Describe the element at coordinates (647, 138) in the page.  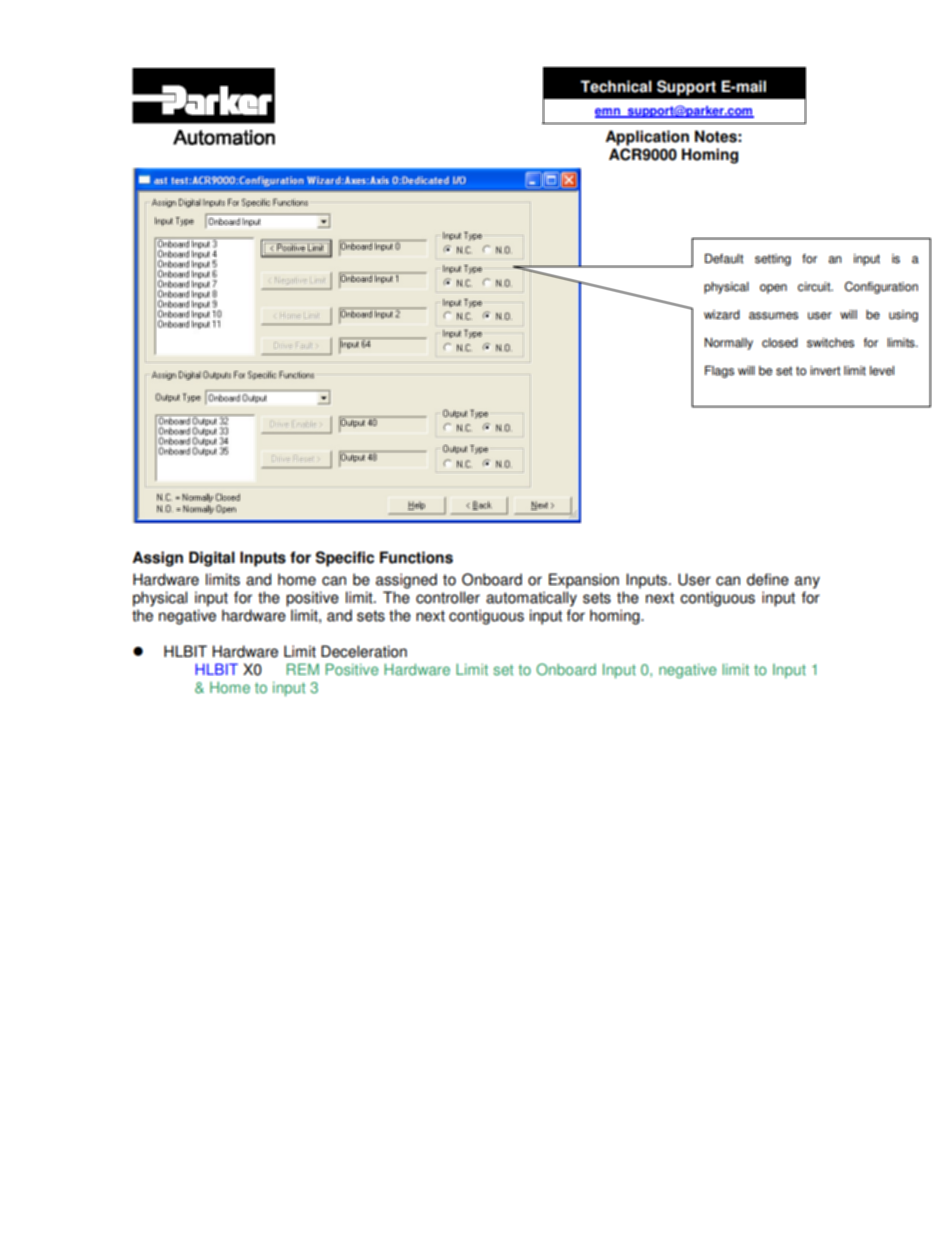
I see `Application` at that location.
